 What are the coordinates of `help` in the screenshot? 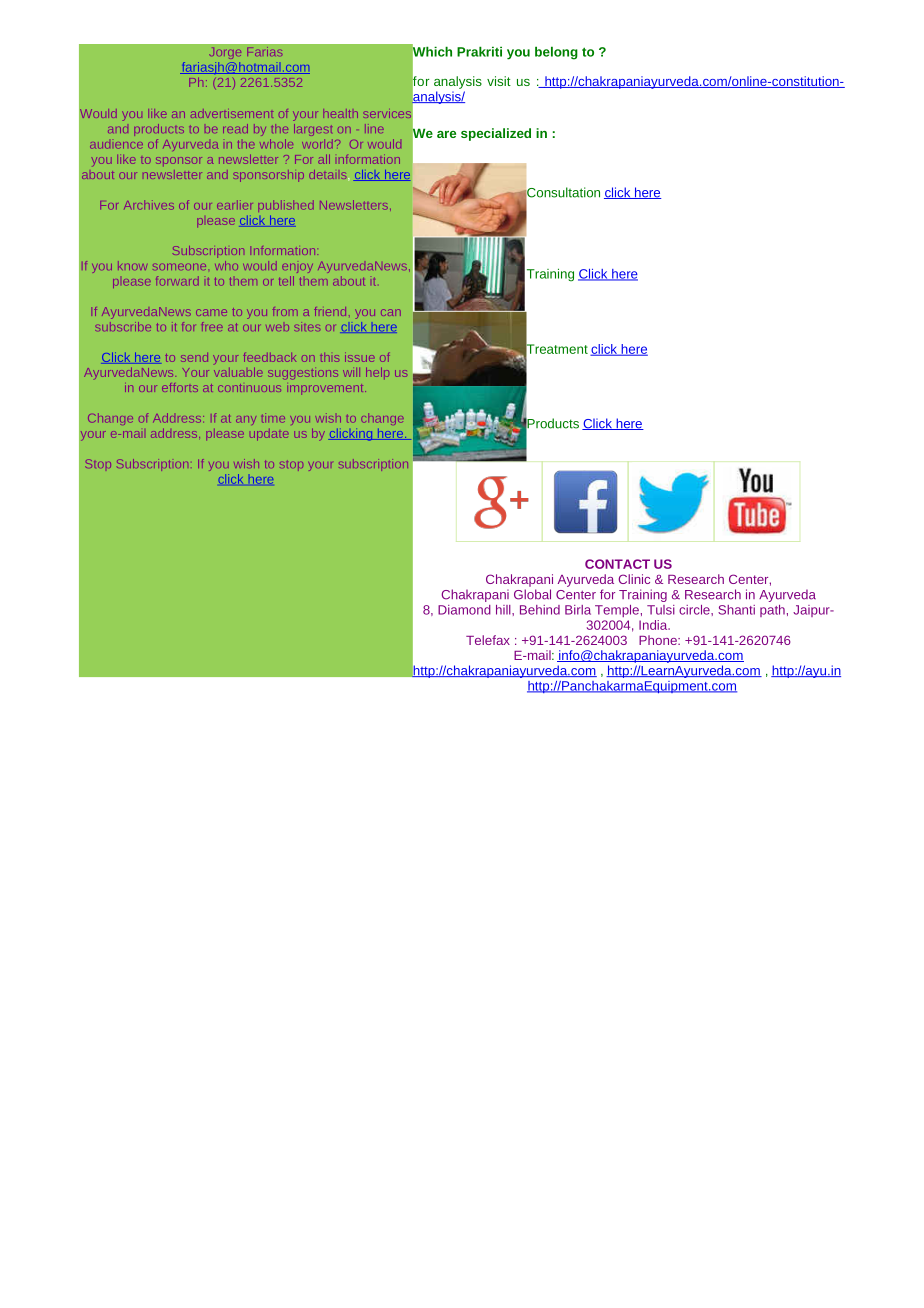 It's located at (377, 373).
